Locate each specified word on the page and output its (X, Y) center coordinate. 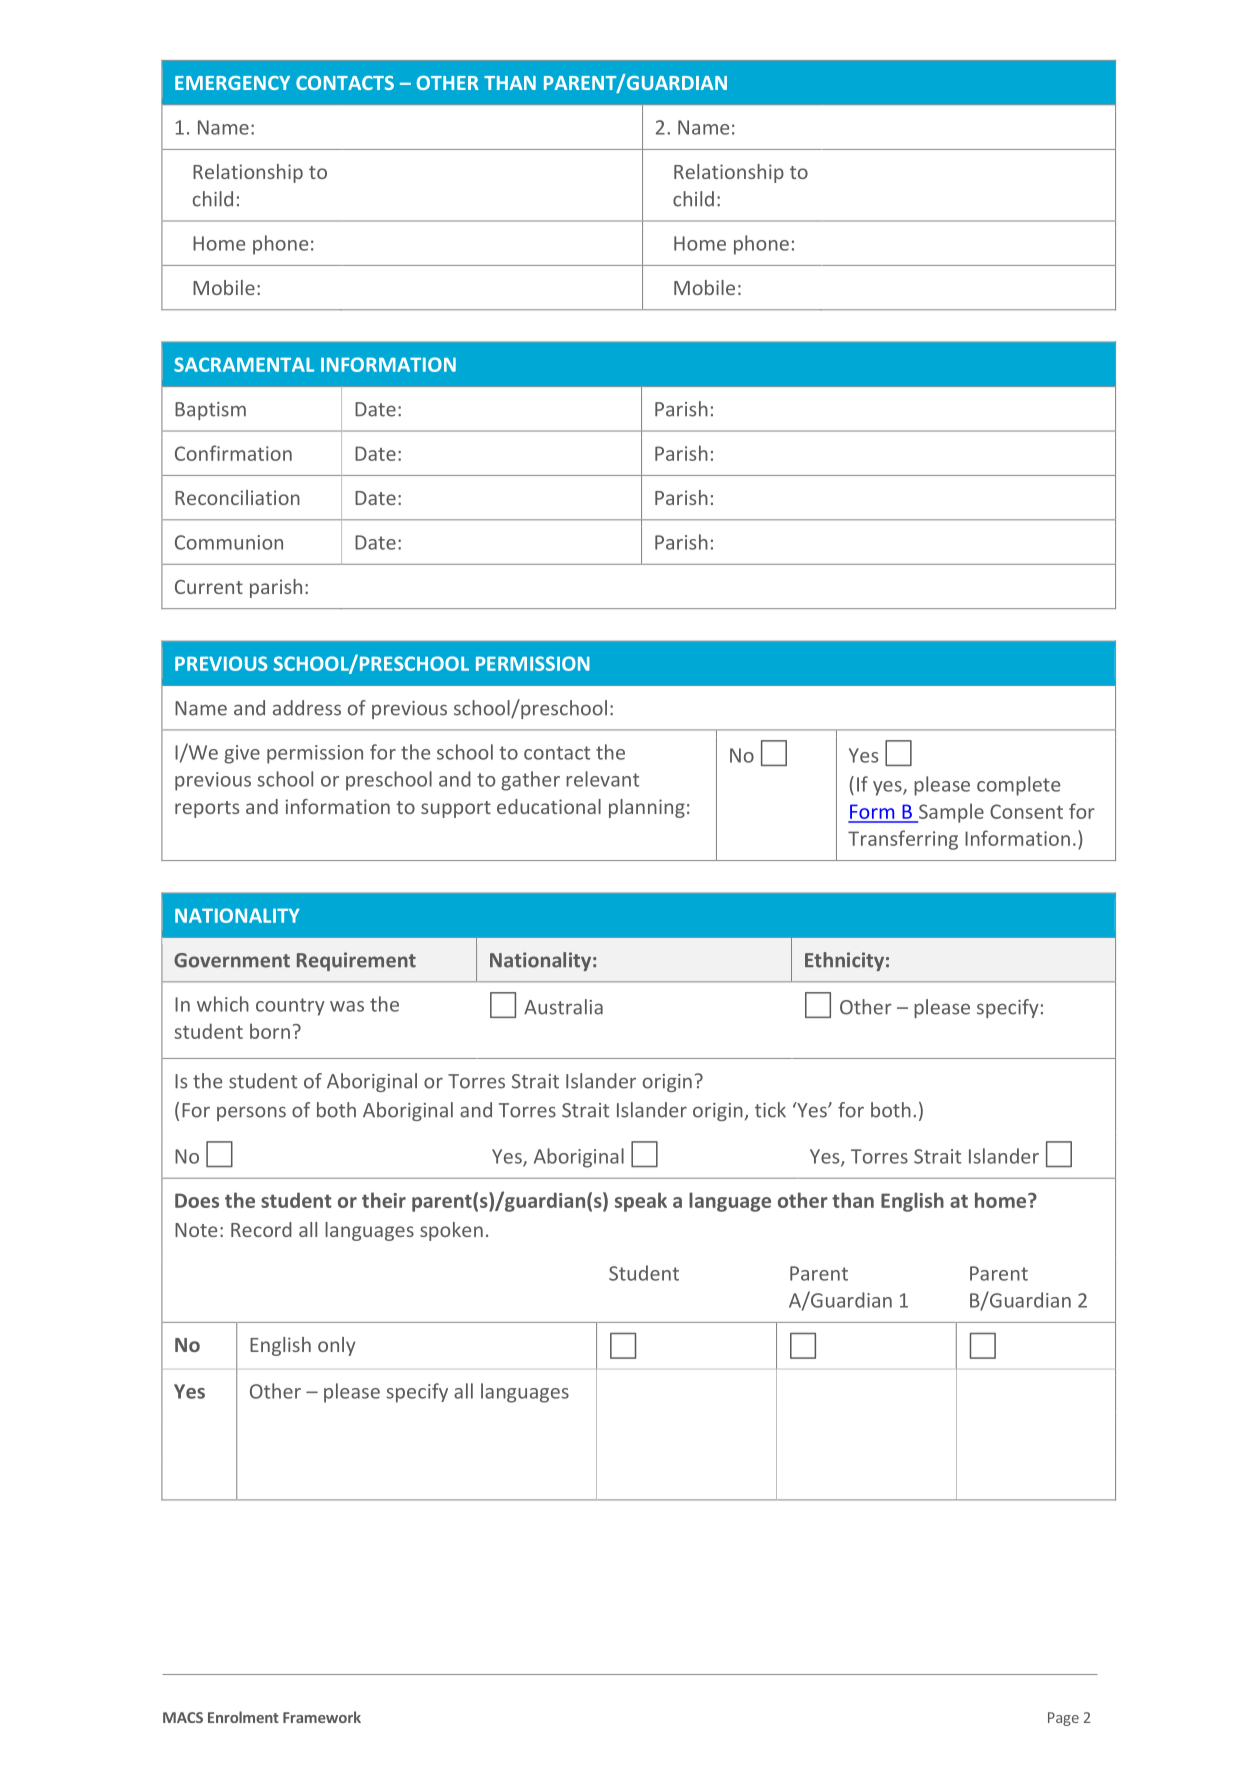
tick (770, 1110)
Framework (322, 1717)
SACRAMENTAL (244, 364)
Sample (950, 813)
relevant (602, 779)
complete (1018, 786)
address (307, 708)
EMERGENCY (232, 83)
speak (641, 1202)
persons (251, 1113)
